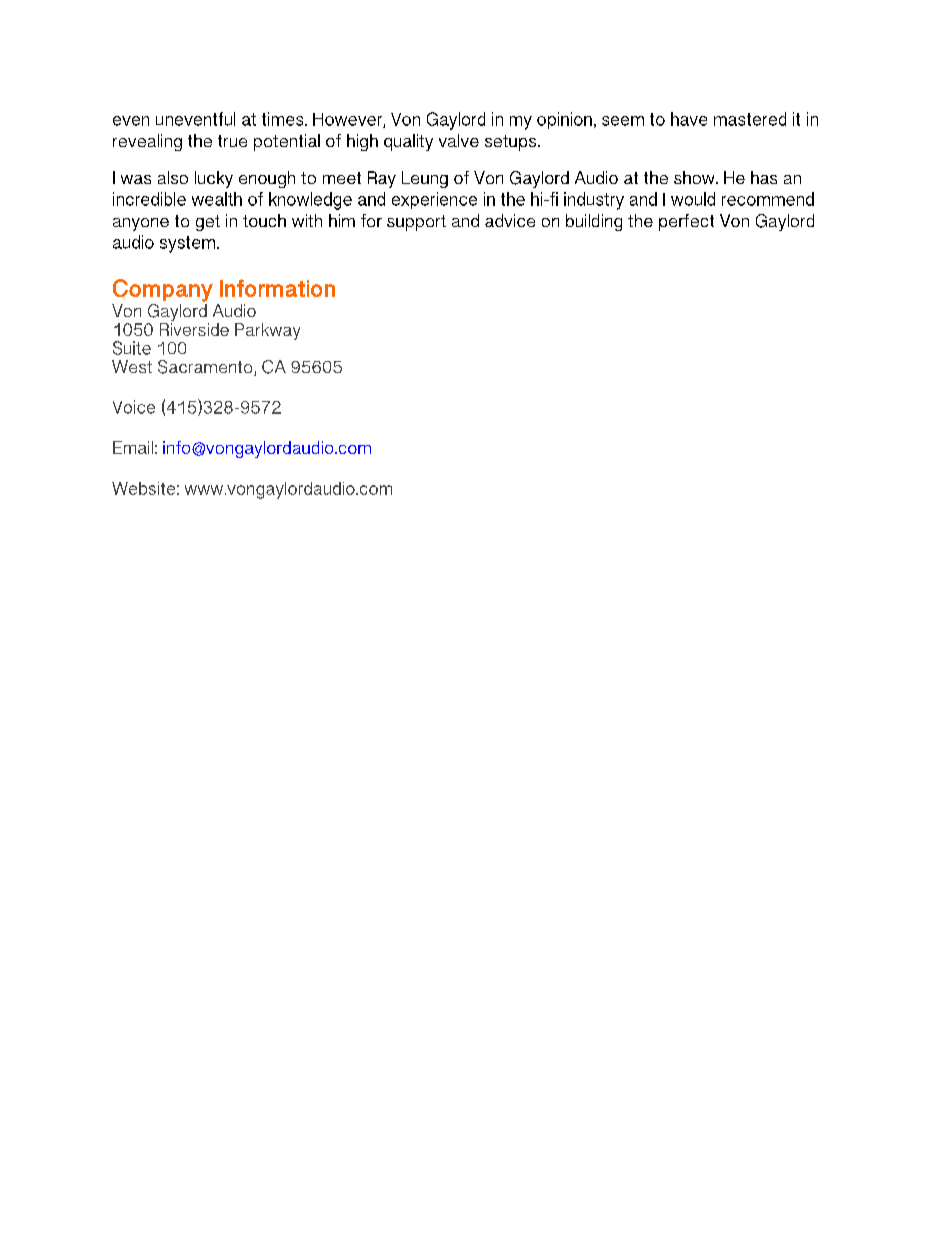 Image resolution: width=952 pixels, height=1233 pixels. Describe the element at coordinates (134, 407) in the screenshot. I see `Voice` at that location.
